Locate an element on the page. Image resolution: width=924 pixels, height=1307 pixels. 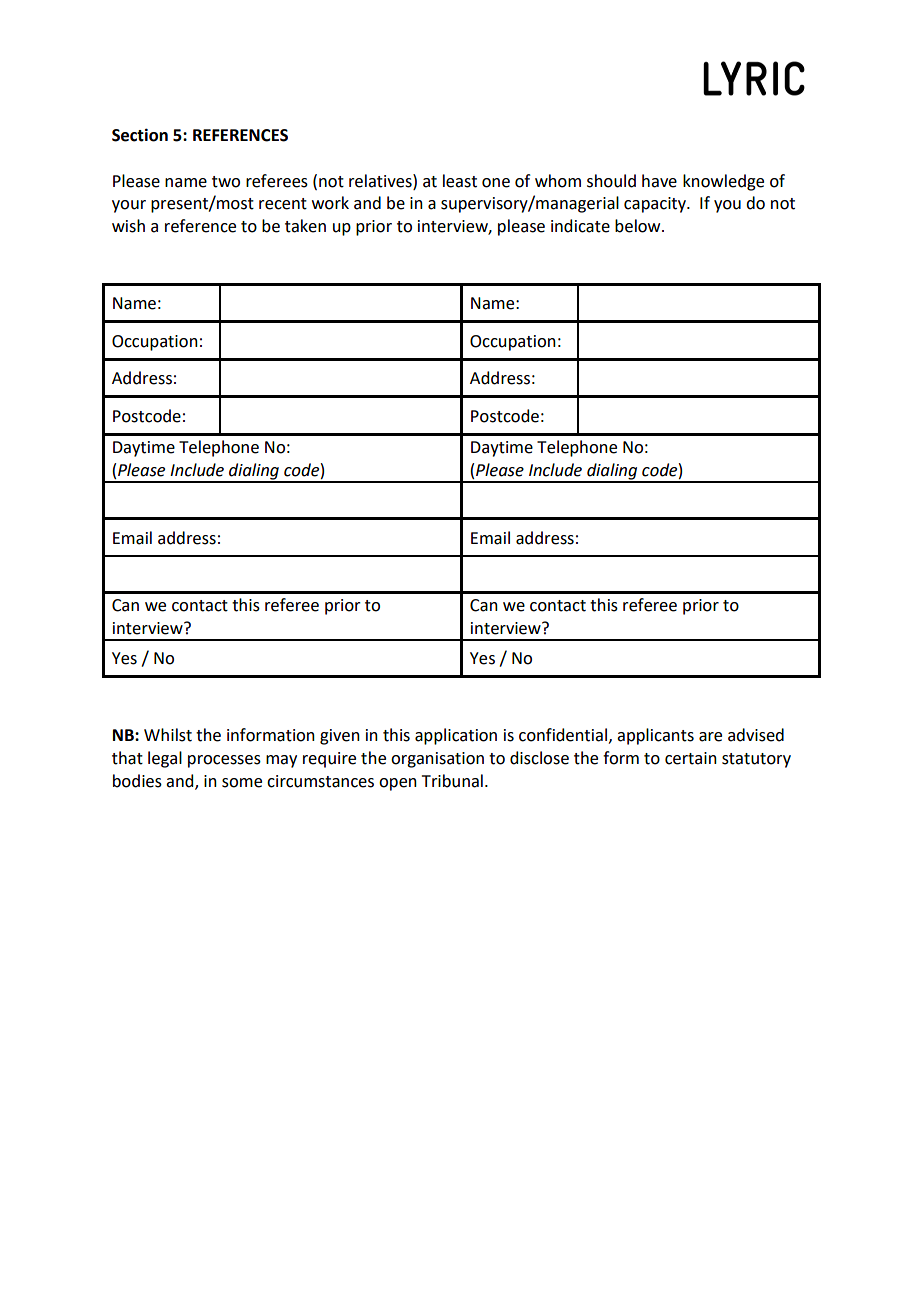
below is located at coordinates (639, 226).
